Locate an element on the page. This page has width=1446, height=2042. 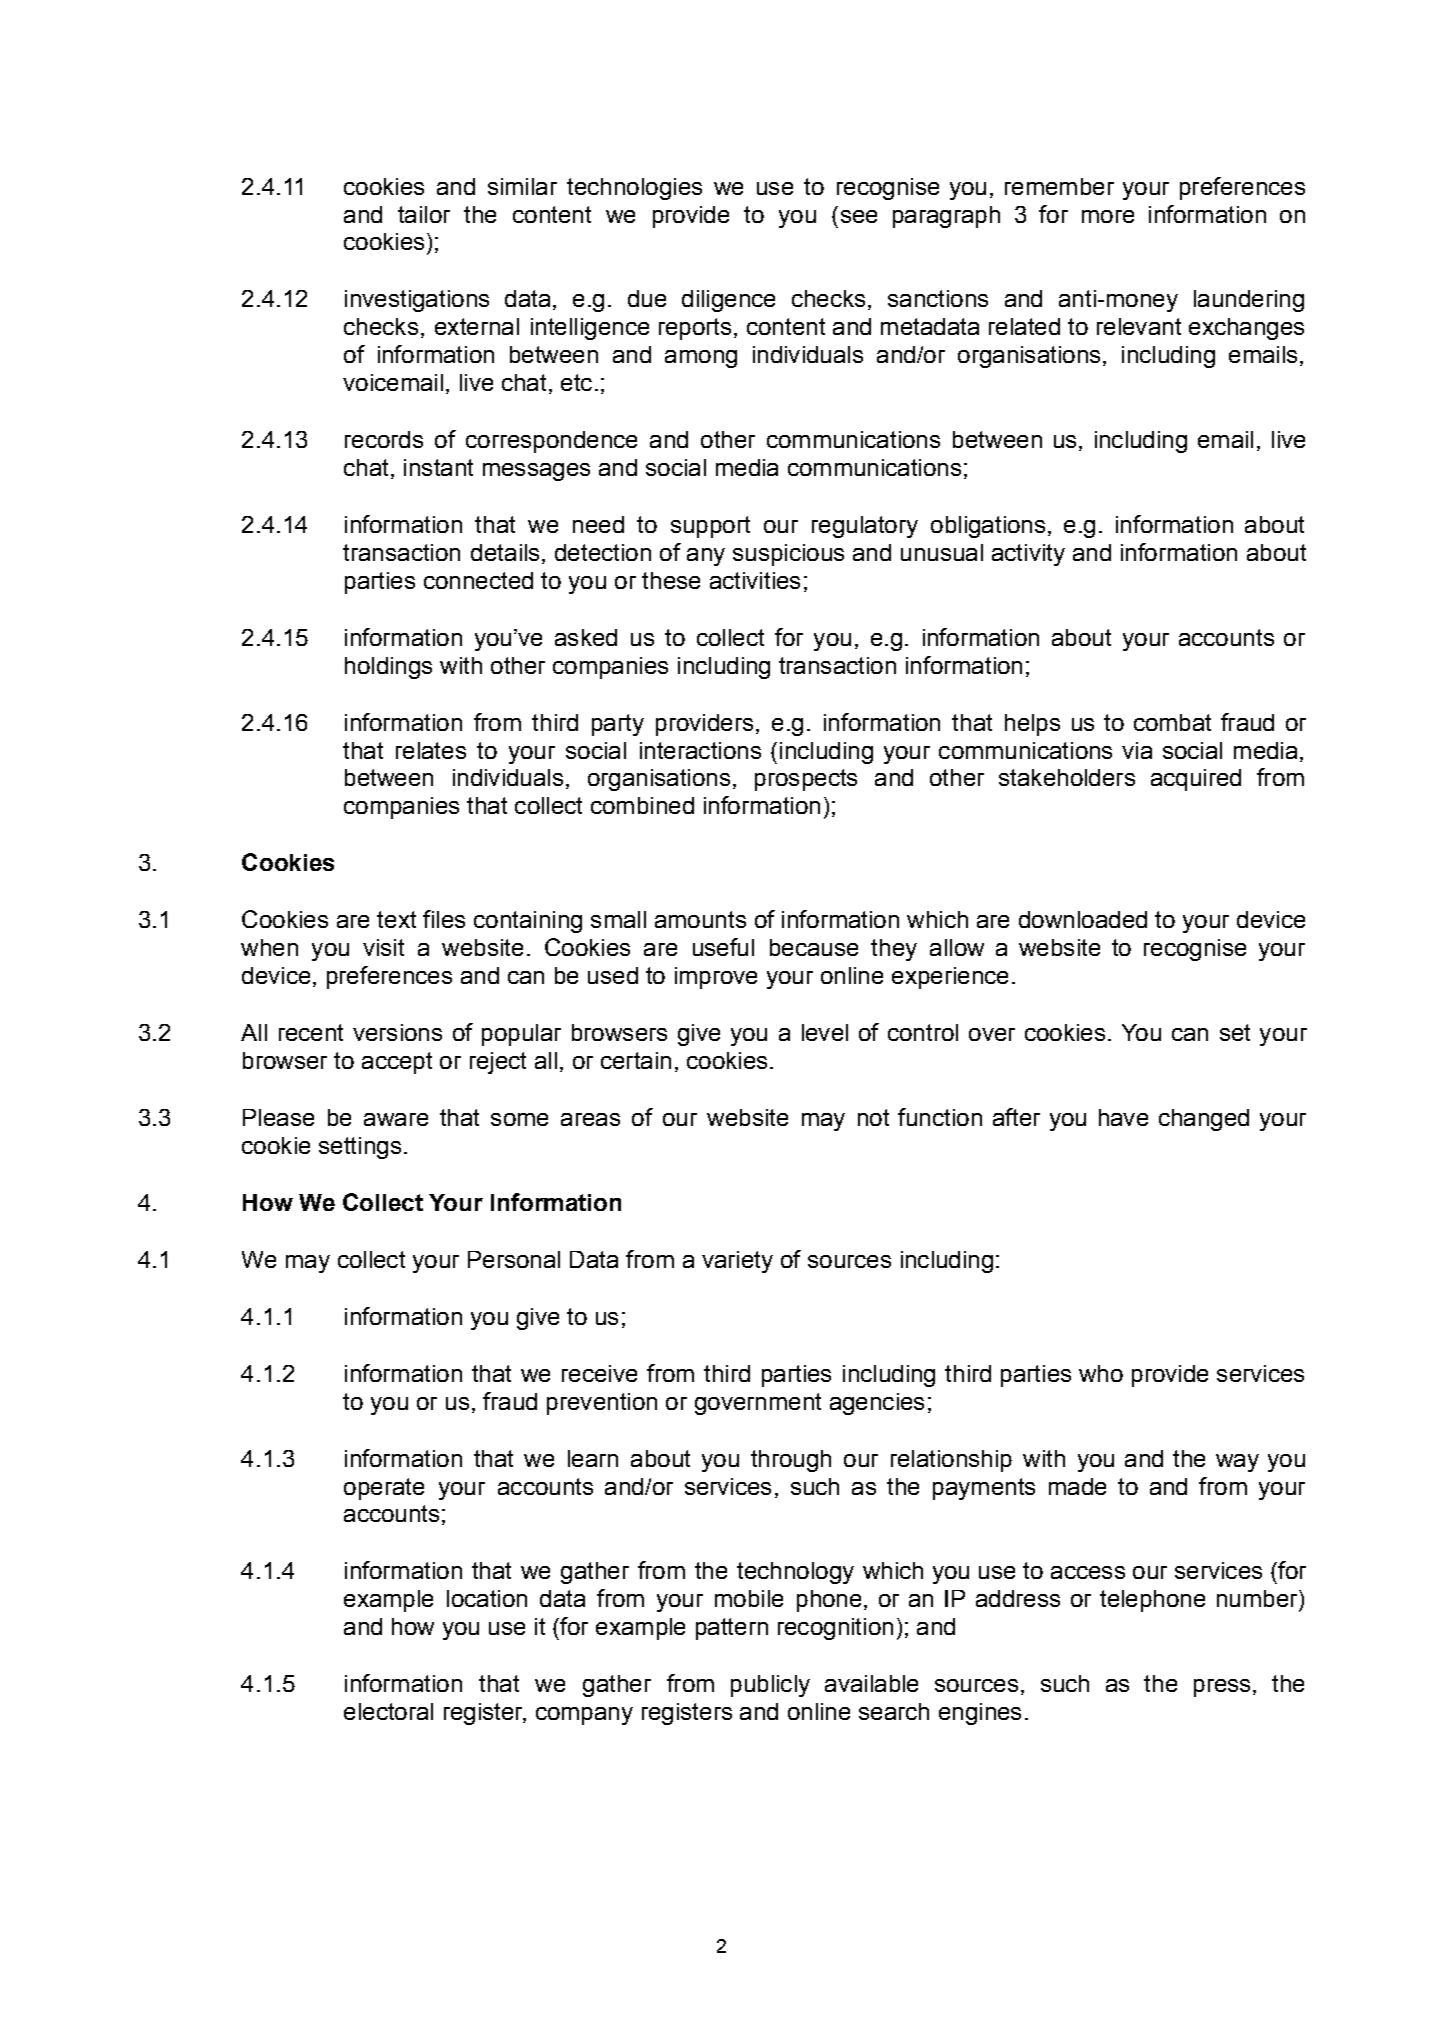
tailor is located at coordinates (424, 214).
